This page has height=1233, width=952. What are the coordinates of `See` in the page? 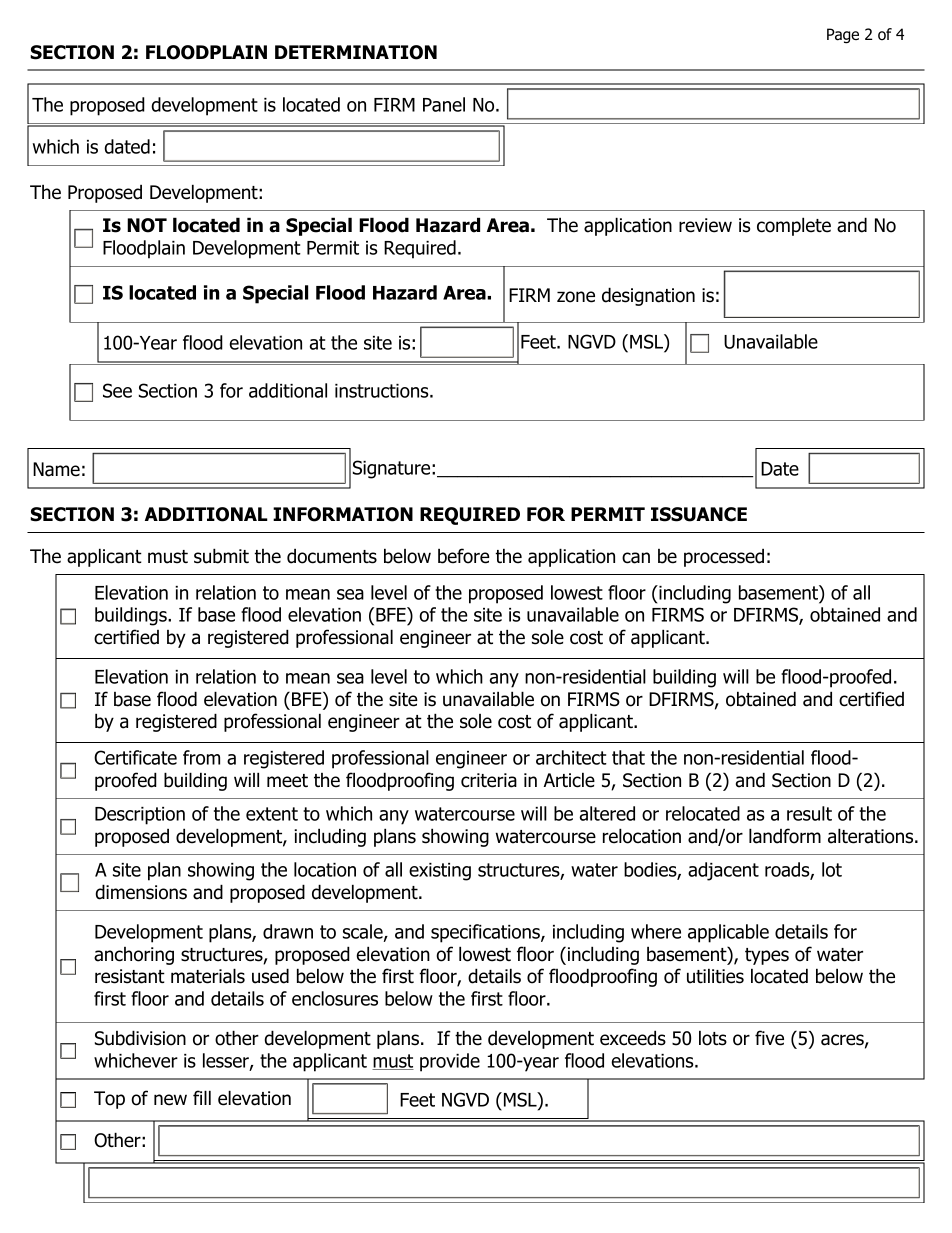 It's located at (117, 390).
